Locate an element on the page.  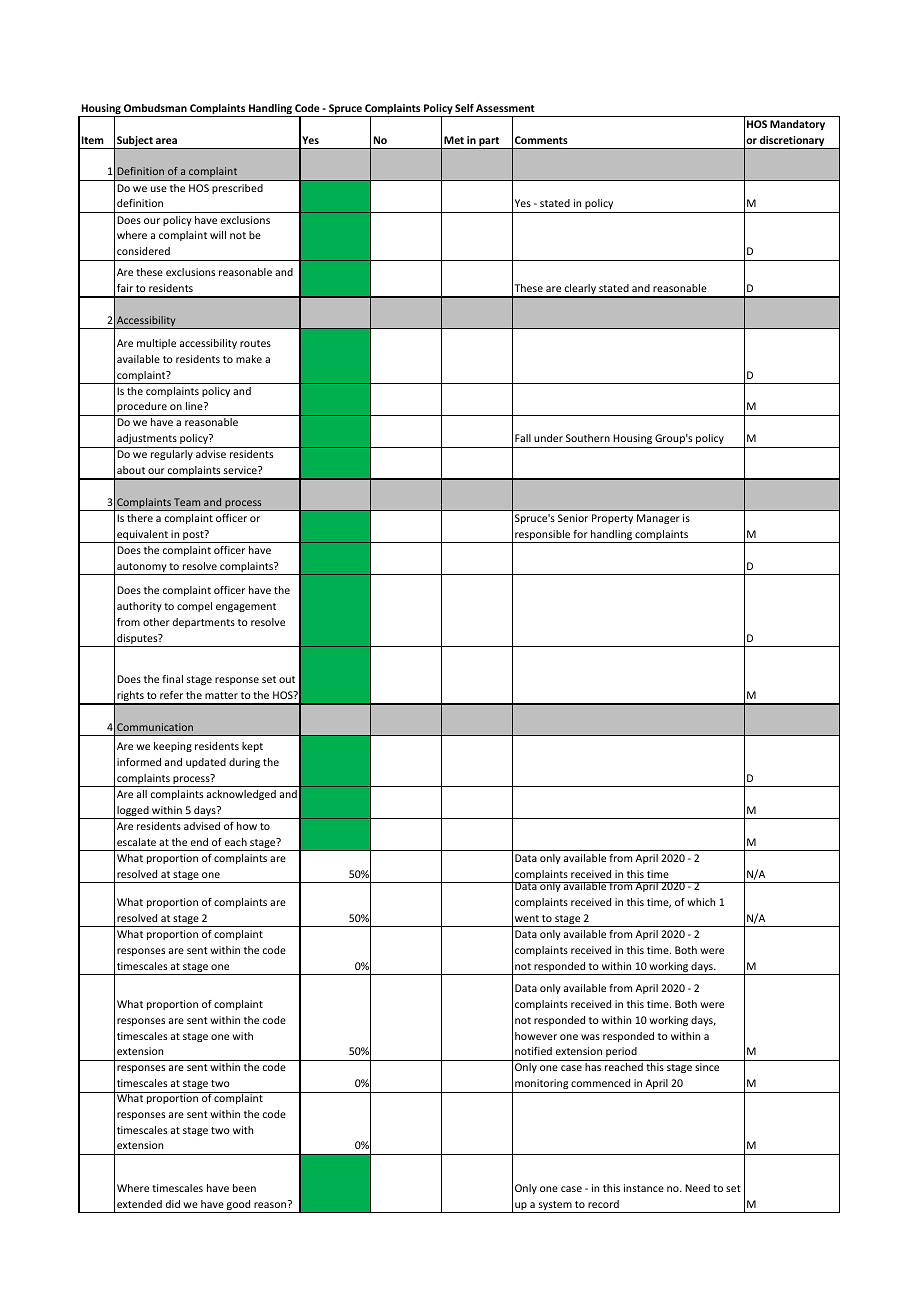
escalate is located at coordinates (136, 842).
